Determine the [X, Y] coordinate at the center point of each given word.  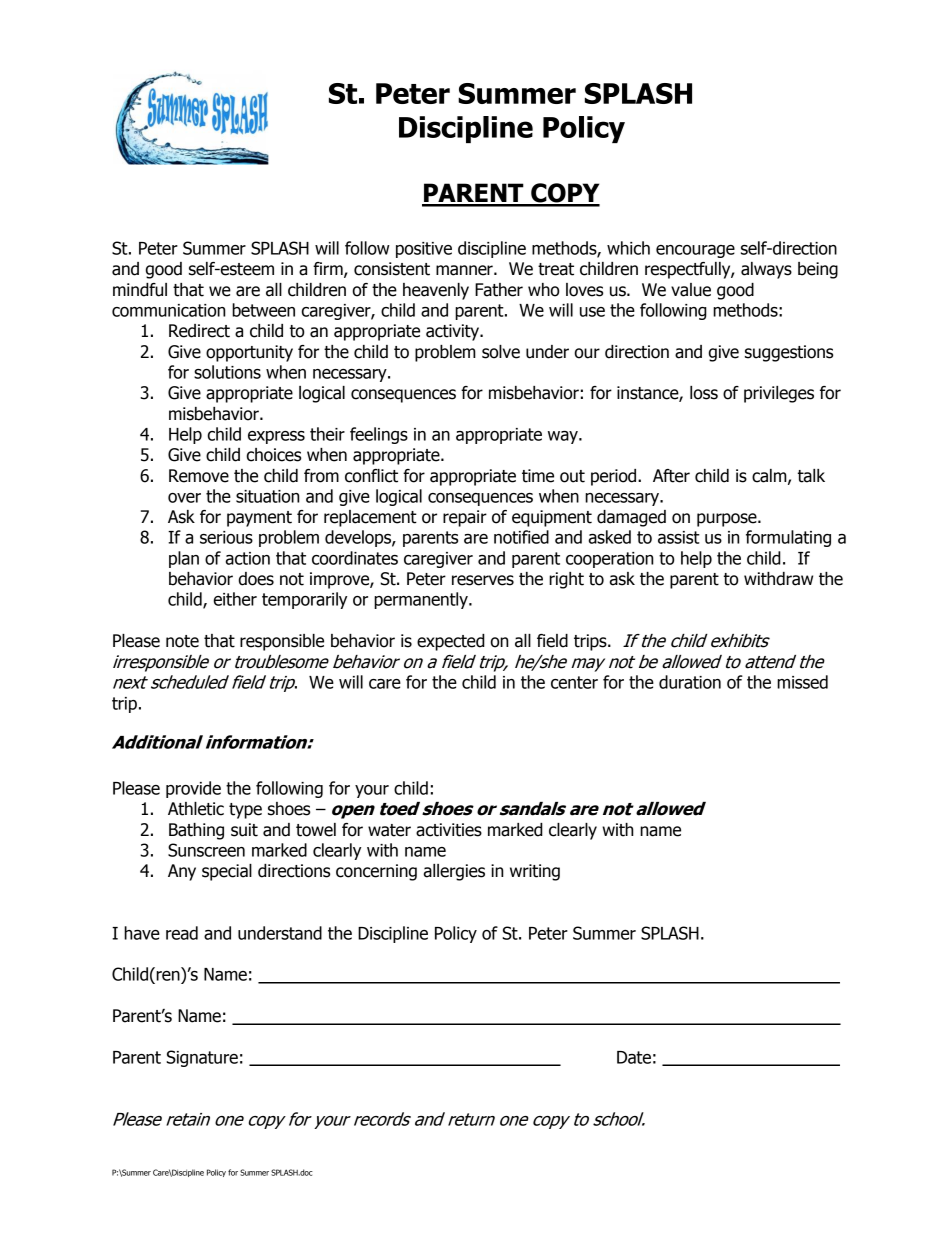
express [276, 437]
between [263, 310]
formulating [788, 538]
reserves [483, 580]
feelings [379, 435]
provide [193, 789]
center [574, 682]
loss [704, 393]
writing [535, 872]
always [766, 270]
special [227, 872]
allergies [454, 872]
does [256, 579]
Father [499, 290]
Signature [202, 1058]
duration [690, 682]
